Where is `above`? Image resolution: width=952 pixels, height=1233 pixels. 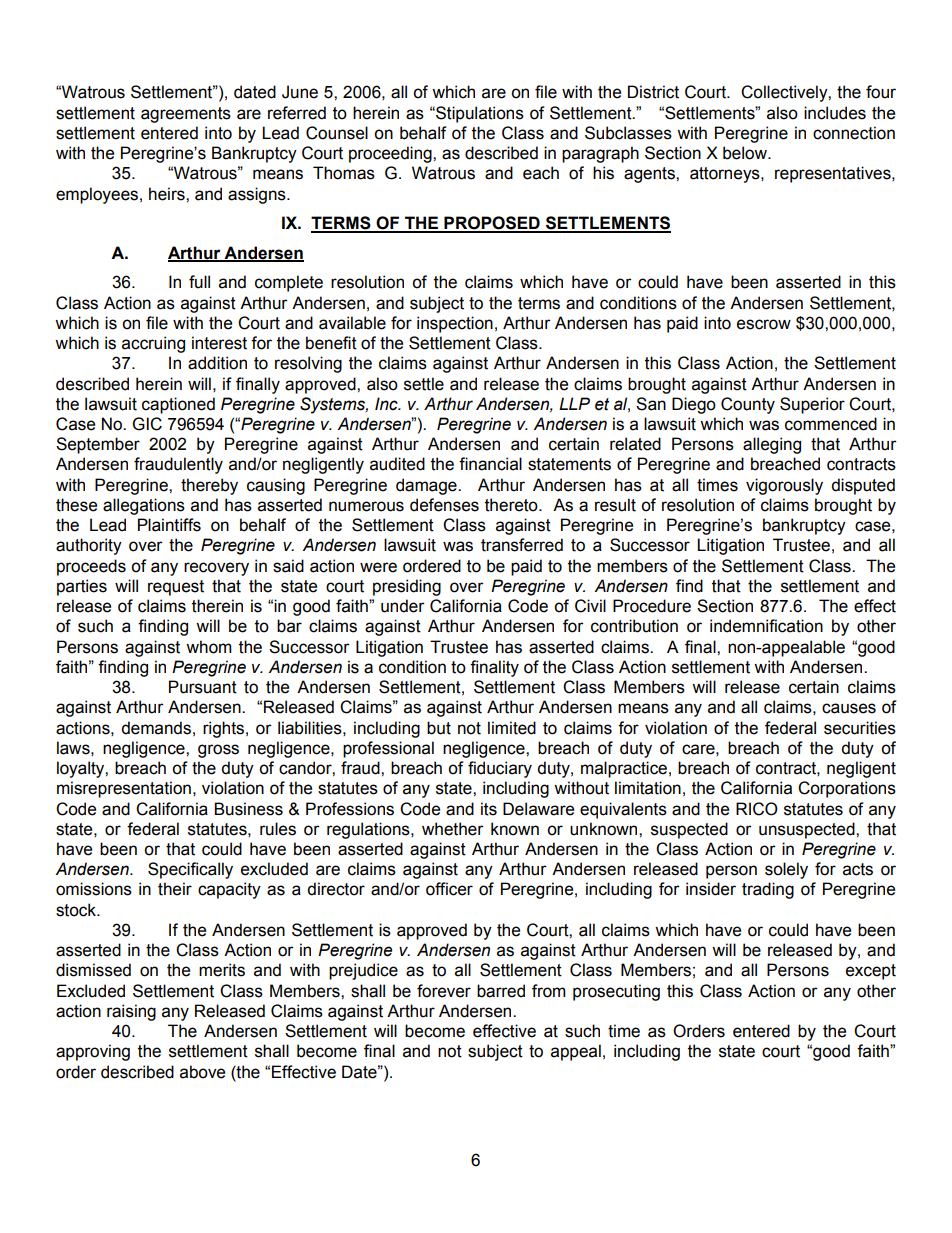 above is located at coordinates (202, 1072).
